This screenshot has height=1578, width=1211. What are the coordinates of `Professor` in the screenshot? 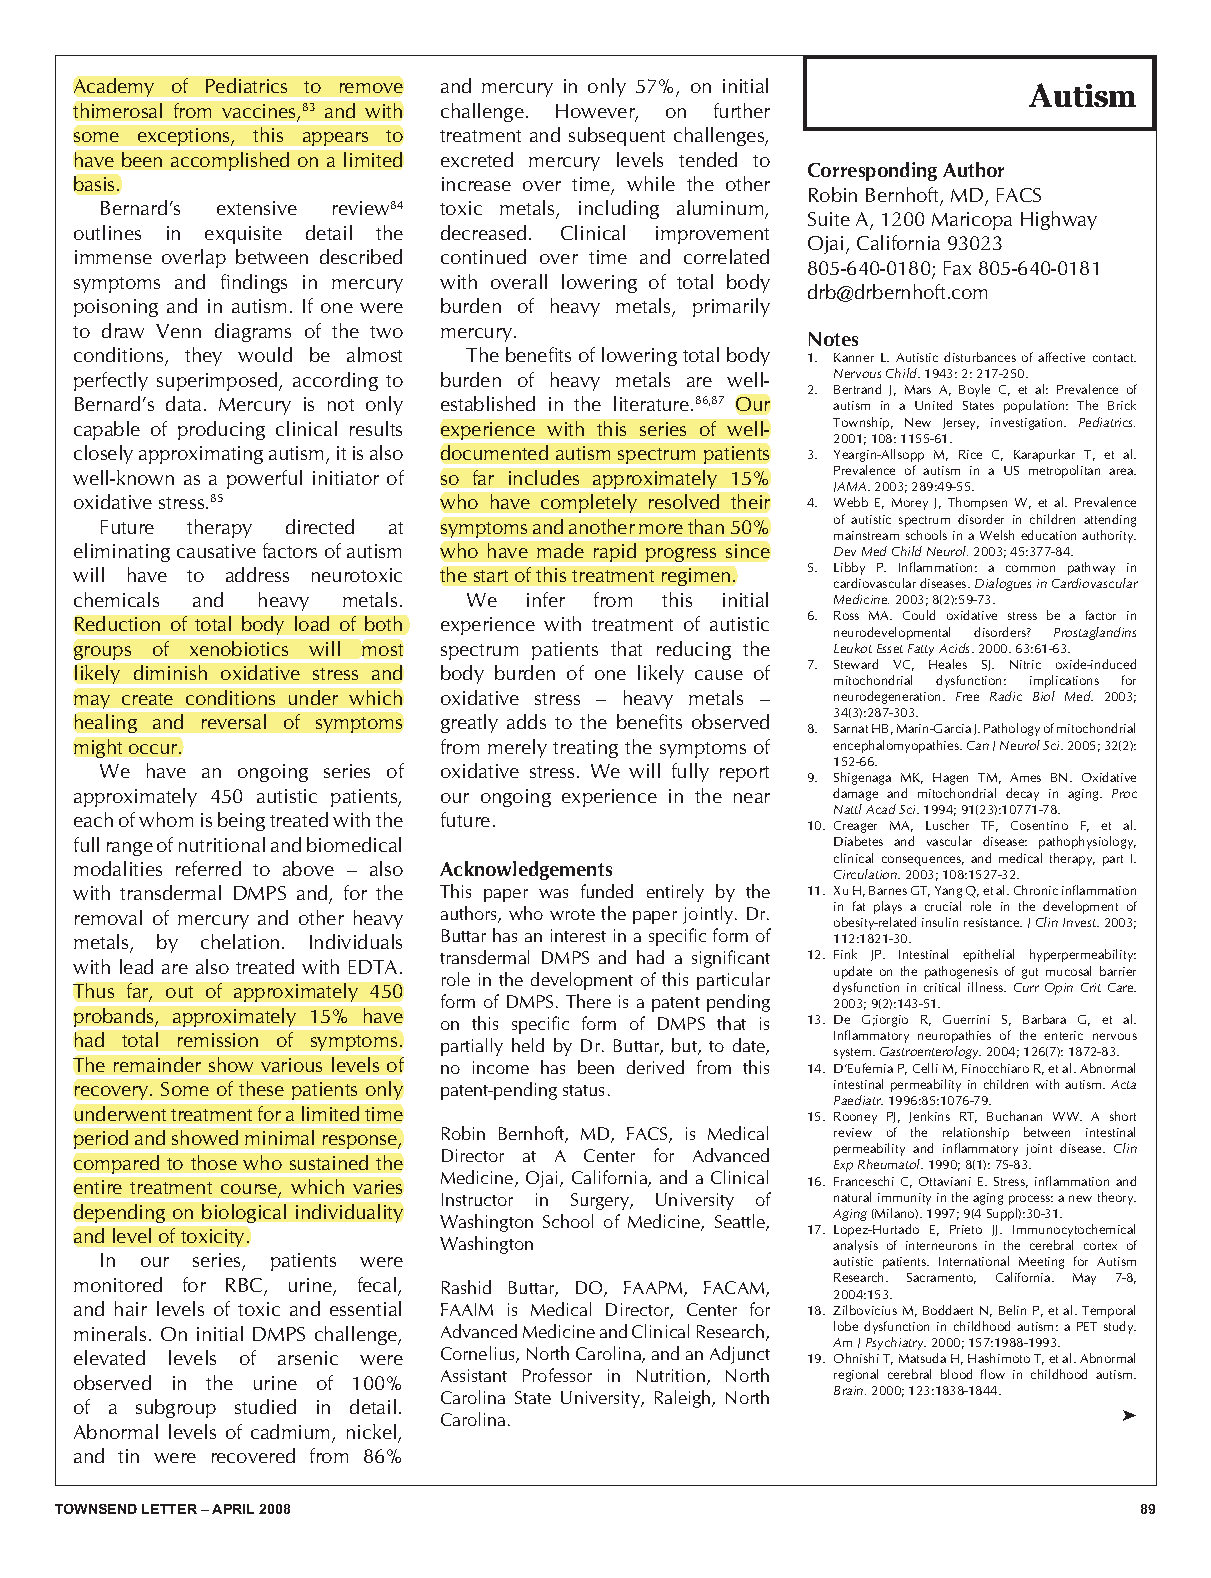 It's located at (557, 1375).
